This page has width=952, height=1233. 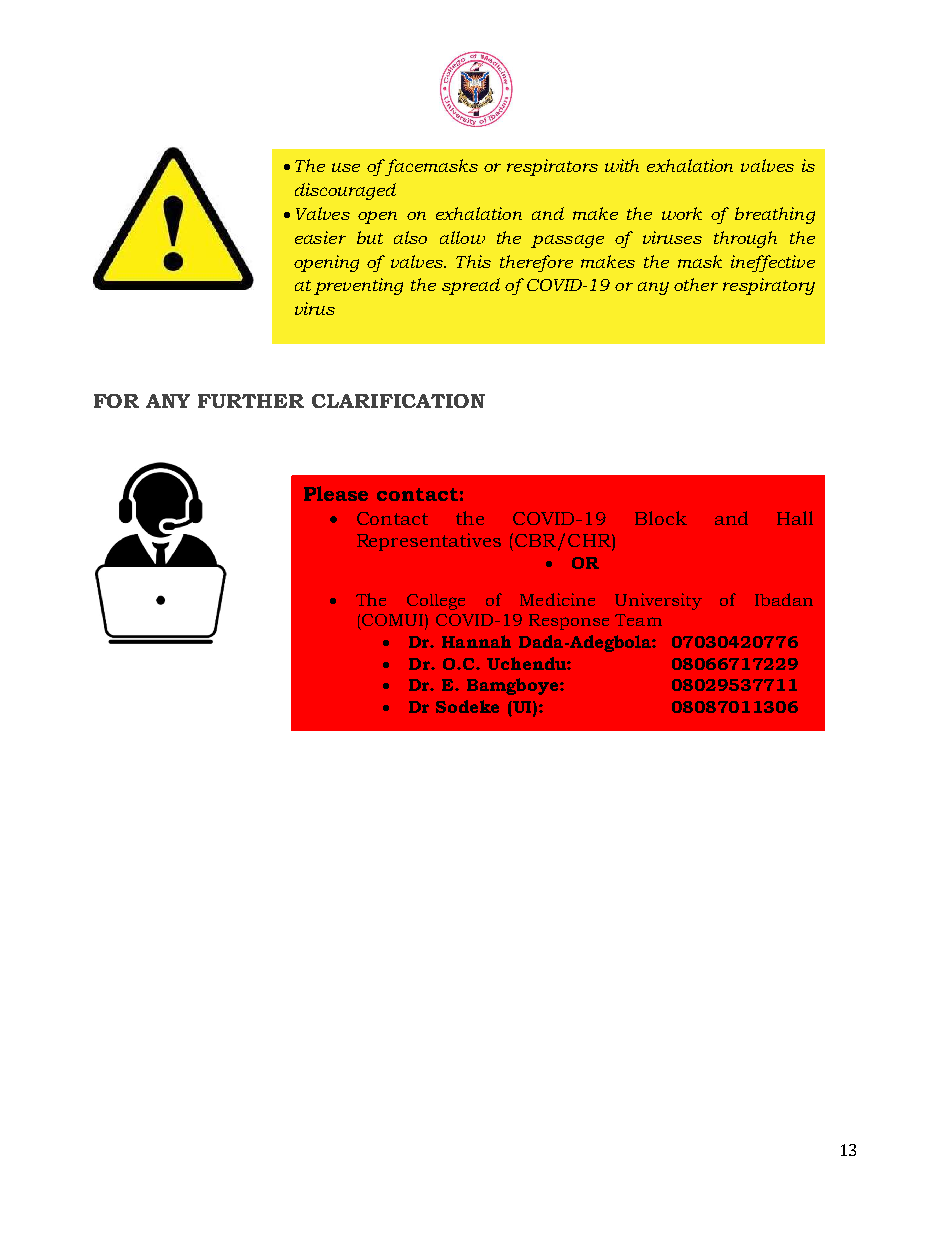 What do you see at coordinates (795, 518) in the page?
I see `Hall` at bounding box center [795, 518].
